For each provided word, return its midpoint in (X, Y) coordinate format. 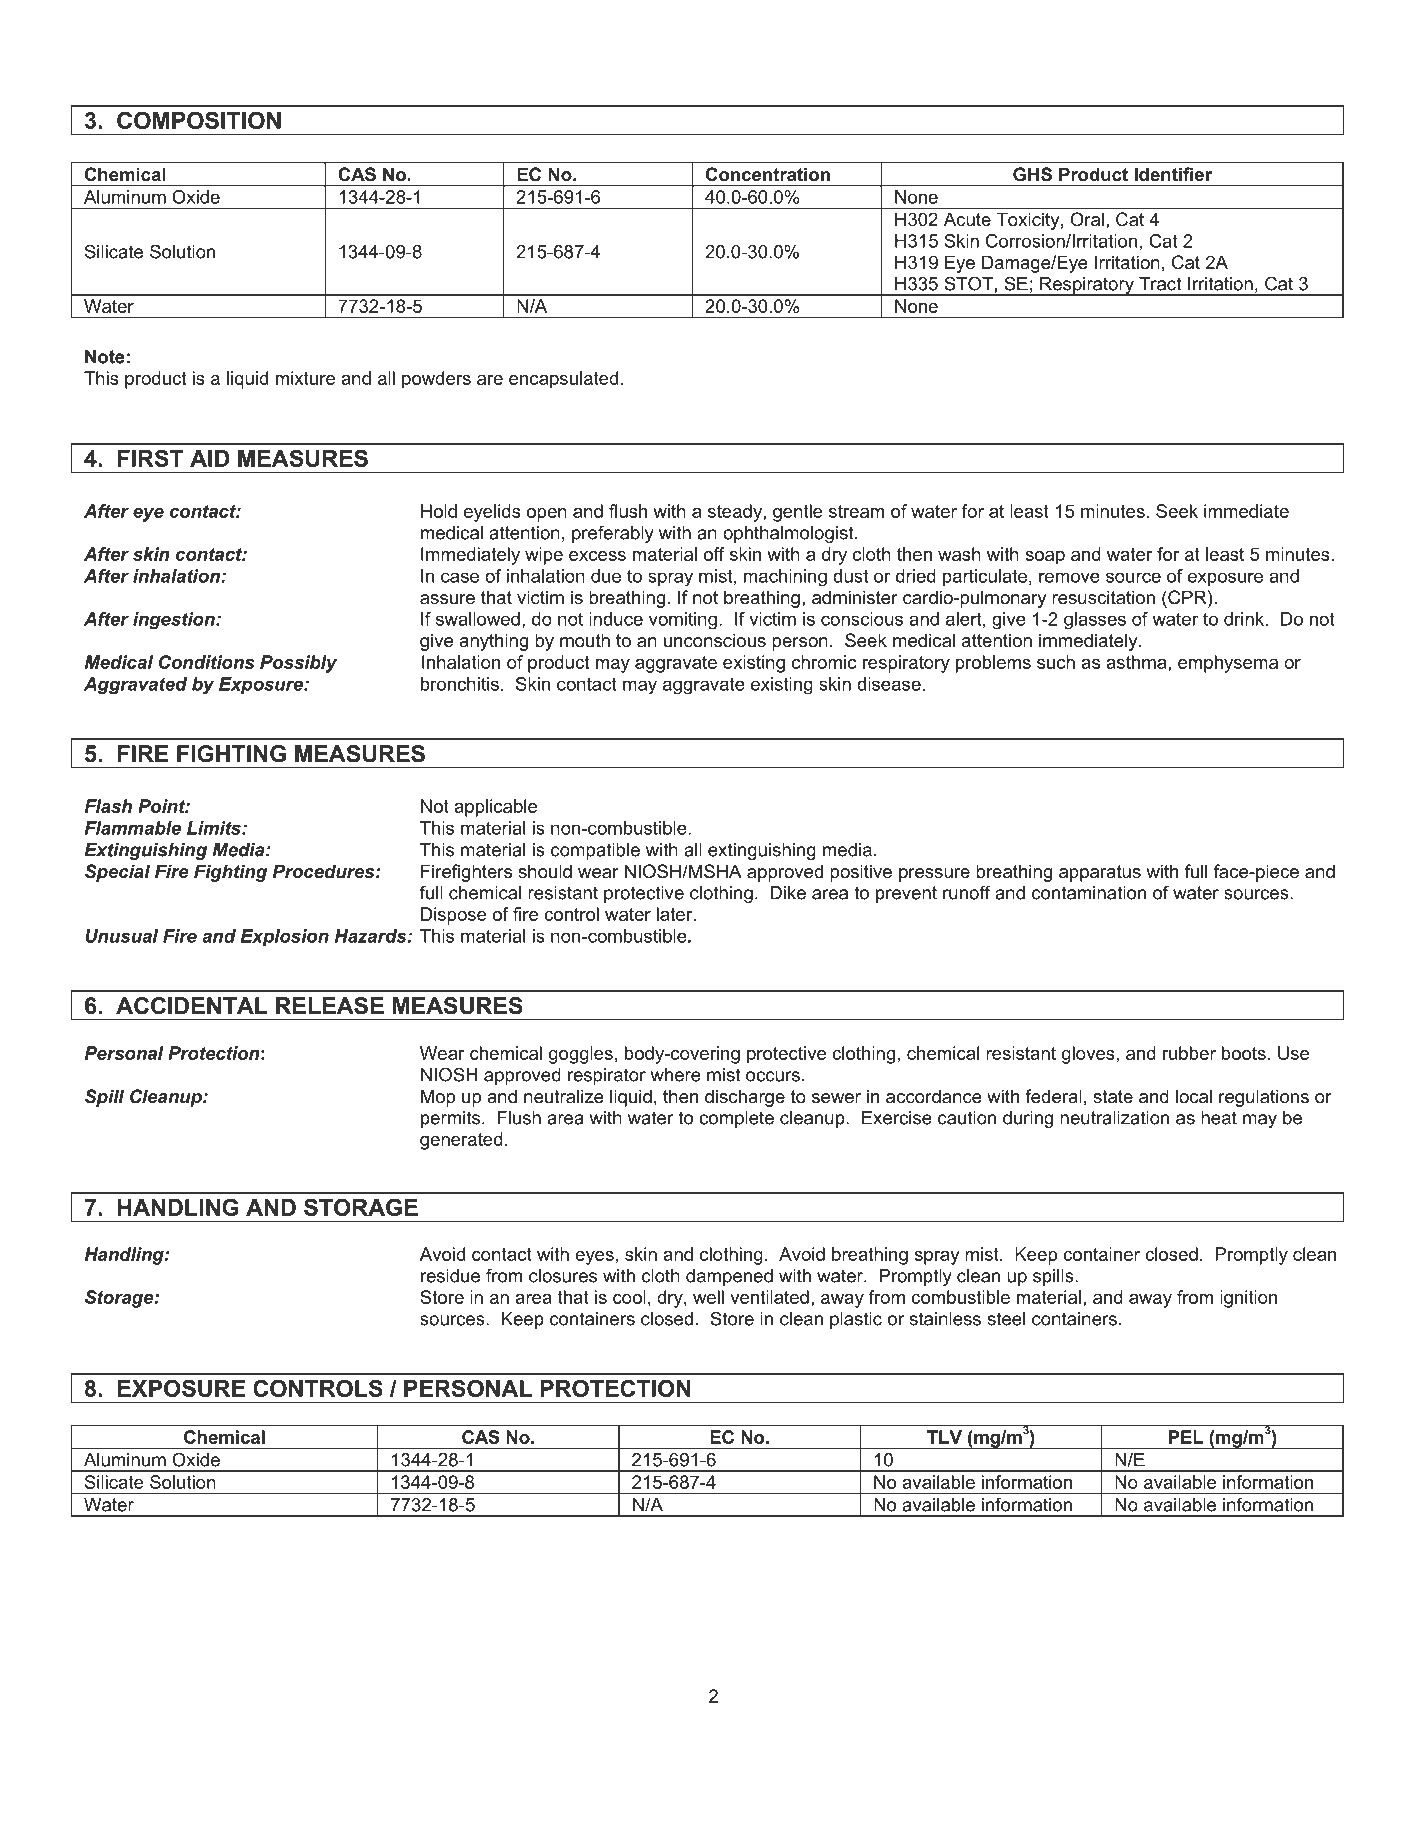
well (708, 1297)
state (1113, 1097)
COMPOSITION (199, 120)
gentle (798, 513)
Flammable (133, 828)
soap (1045, 558)
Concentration (768, 174)
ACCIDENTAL (192, 1006)
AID (209, 458)
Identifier (1173, 174)
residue (450, 1276)
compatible (595, 851)
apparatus (1100, 873)
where (676, 1075)
